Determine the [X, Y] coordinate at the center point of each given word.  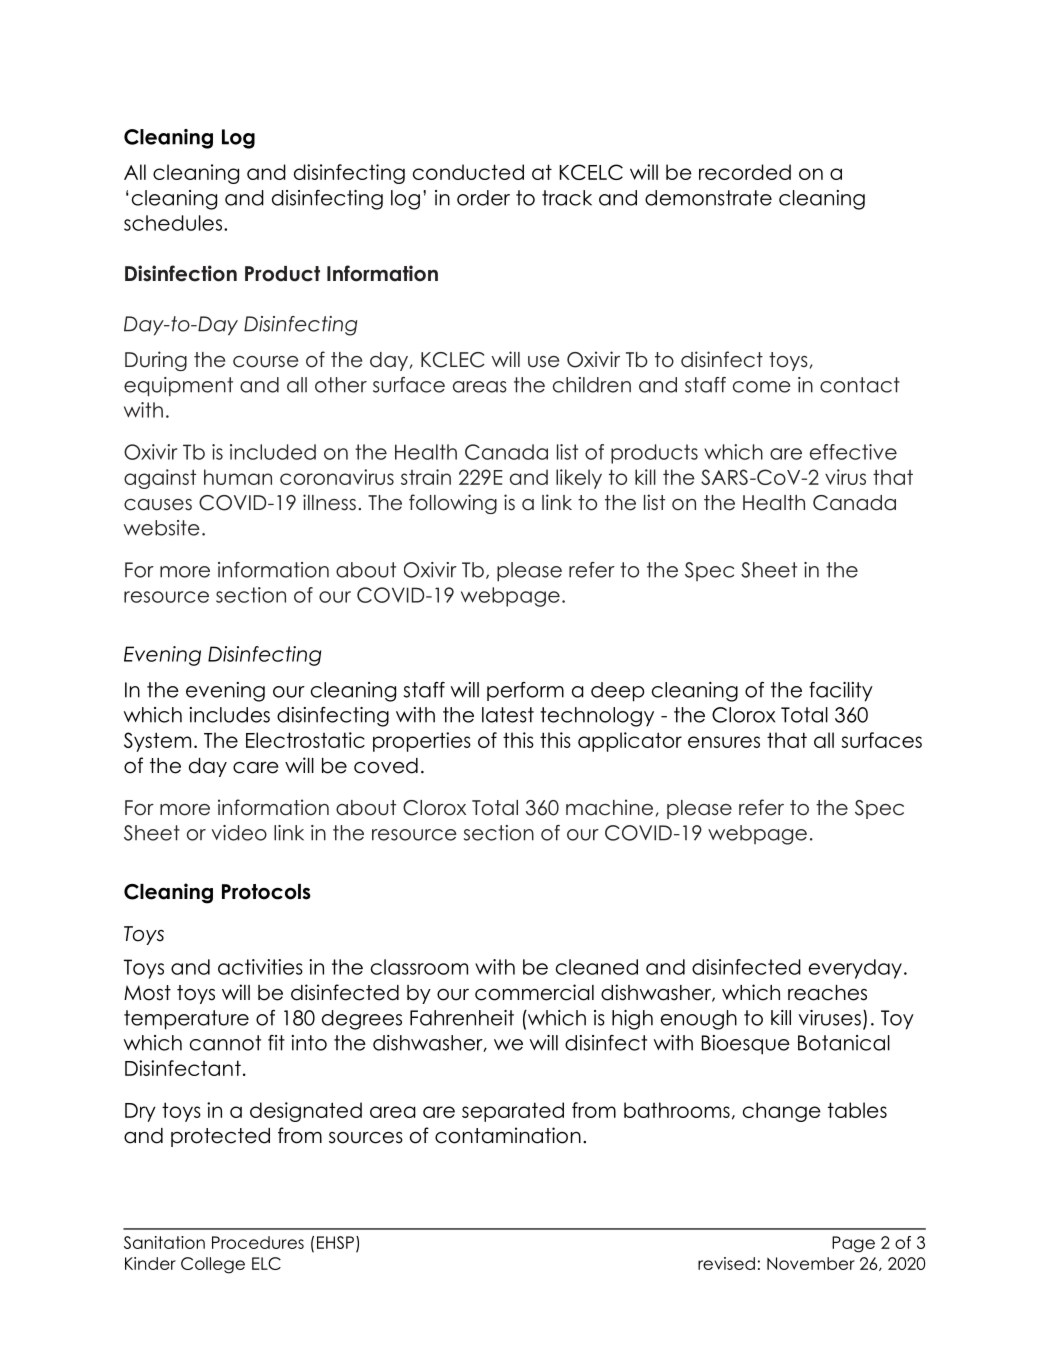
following [453, 504]
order [483, 198]
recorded [745, 172]
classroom [419, 967]
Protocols [266, 892]
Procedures [258, 1242]
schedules [173, 223]
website [162, 528]
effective [853, 452]
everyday [855, 969]
